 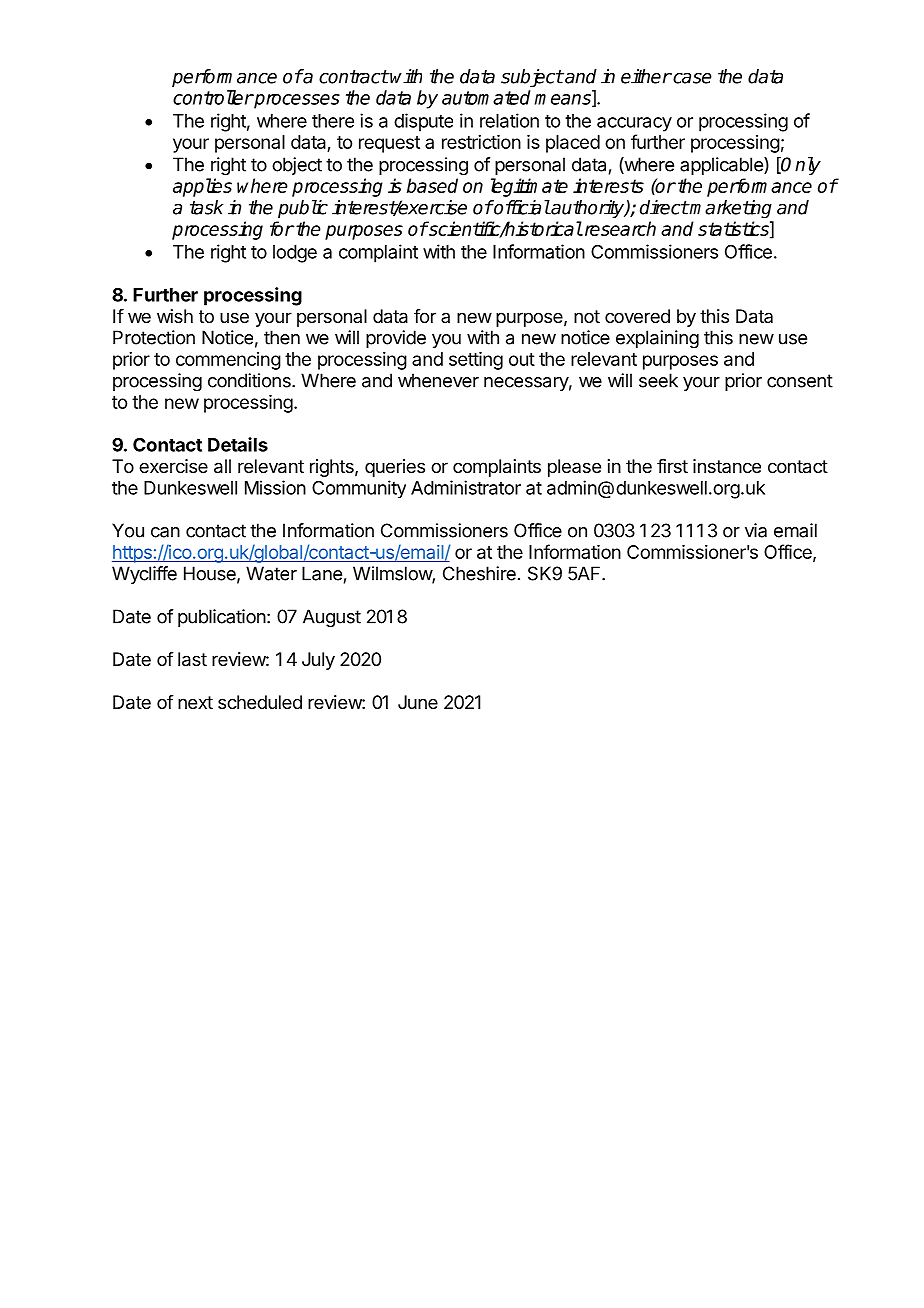 I want to click on scheduled, so click(x=260, y=702).
